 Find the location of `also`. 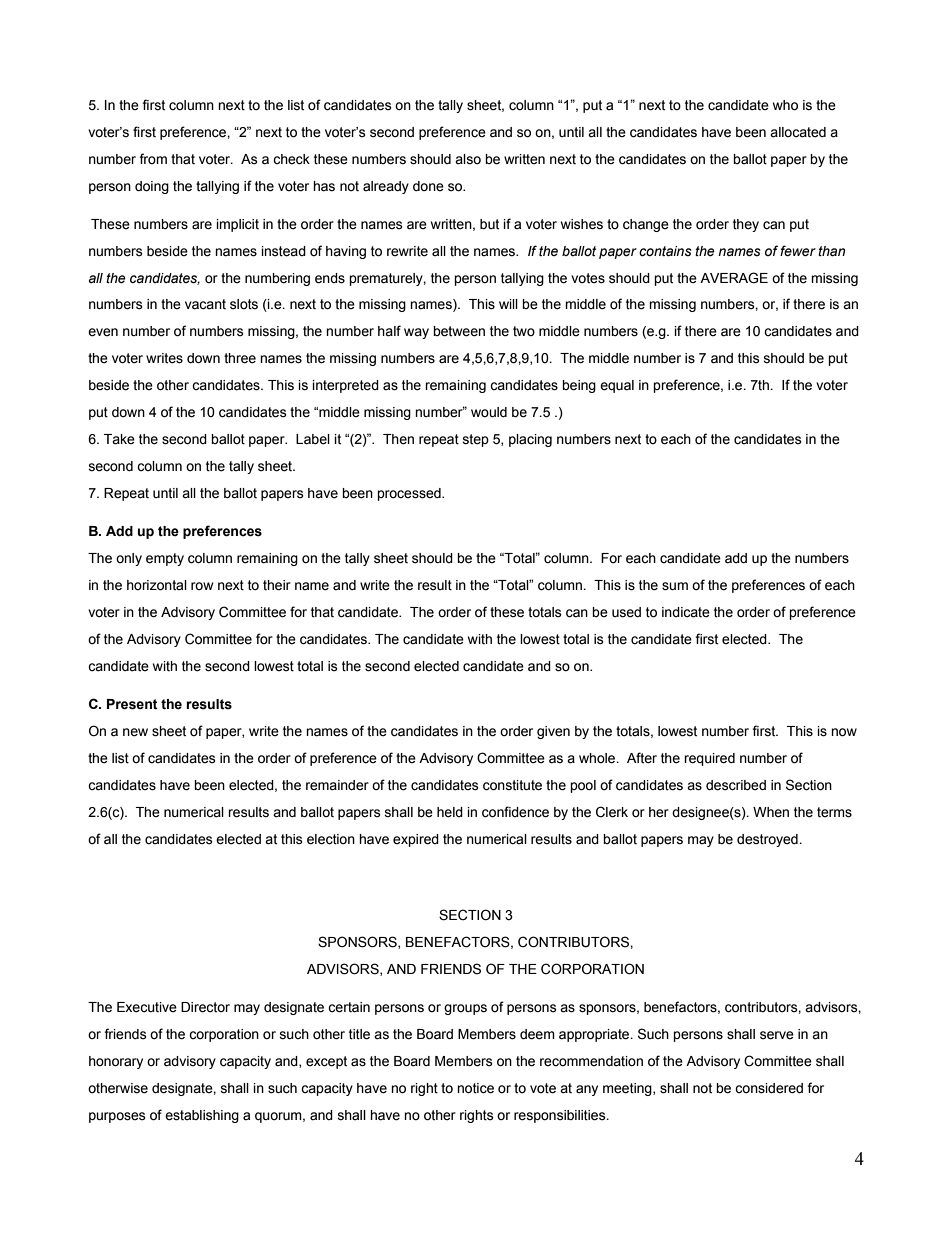

also is located at coordinates (468, 159).
